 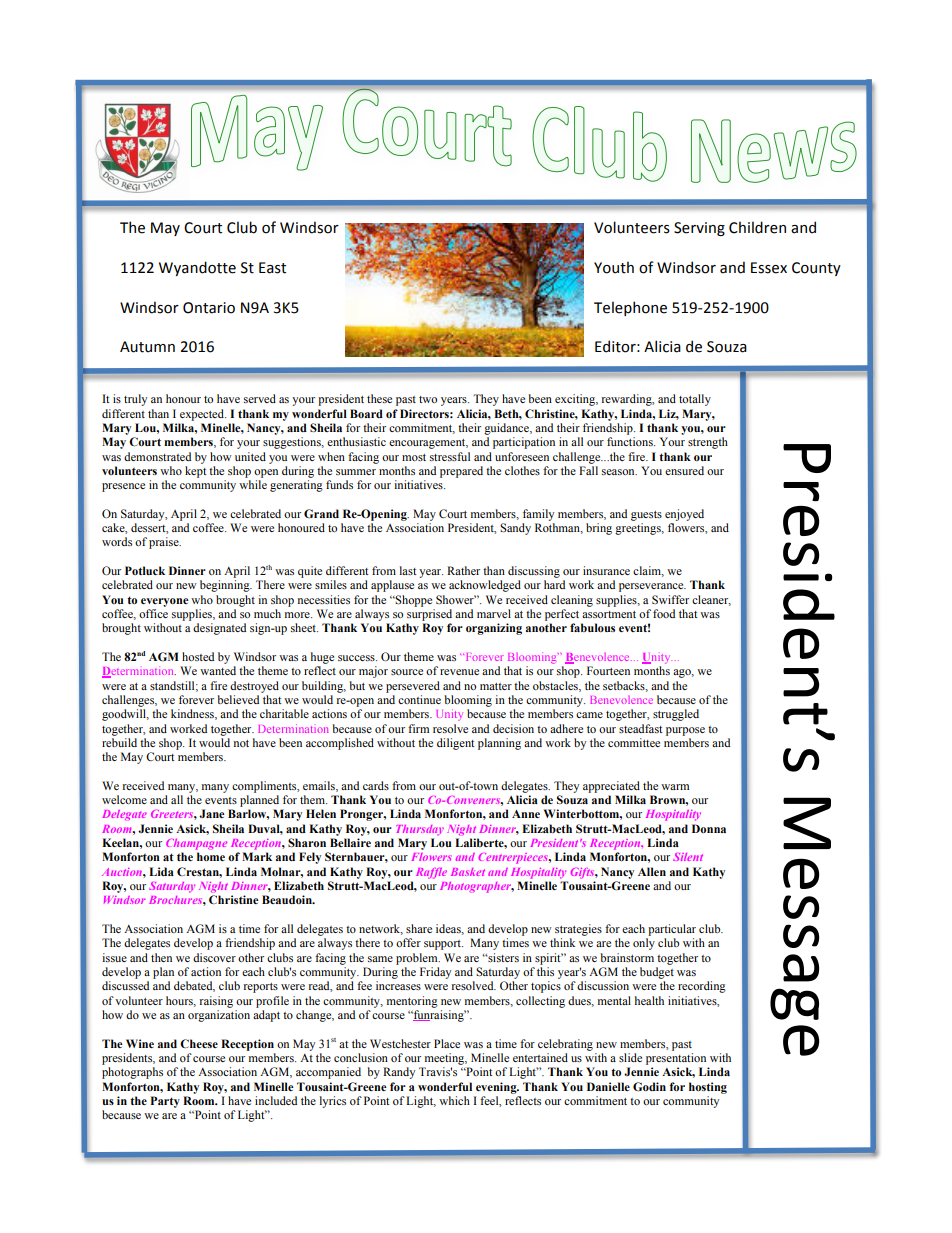 I want to click on Raffle, so click(x=431, y=873).
